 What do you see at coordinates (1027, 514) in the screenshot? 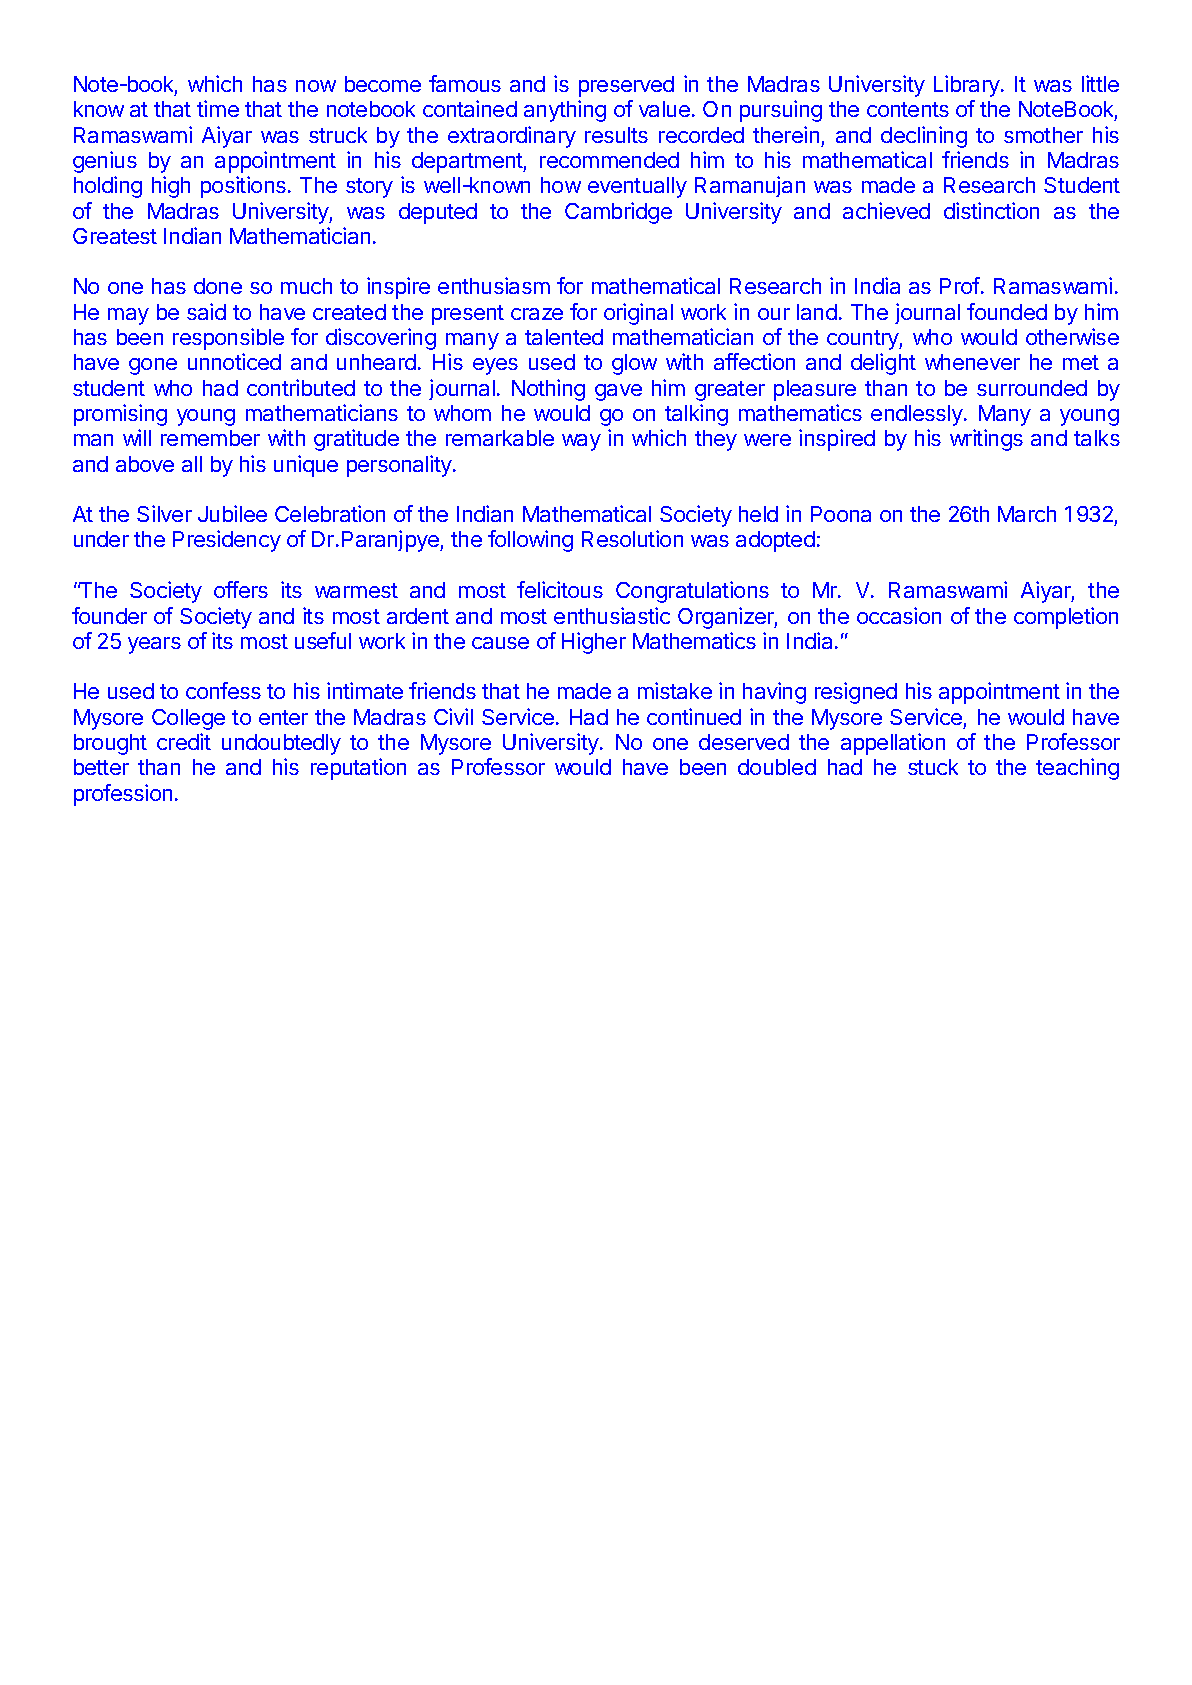
I see `March` at bounding box center [1027, 514].
